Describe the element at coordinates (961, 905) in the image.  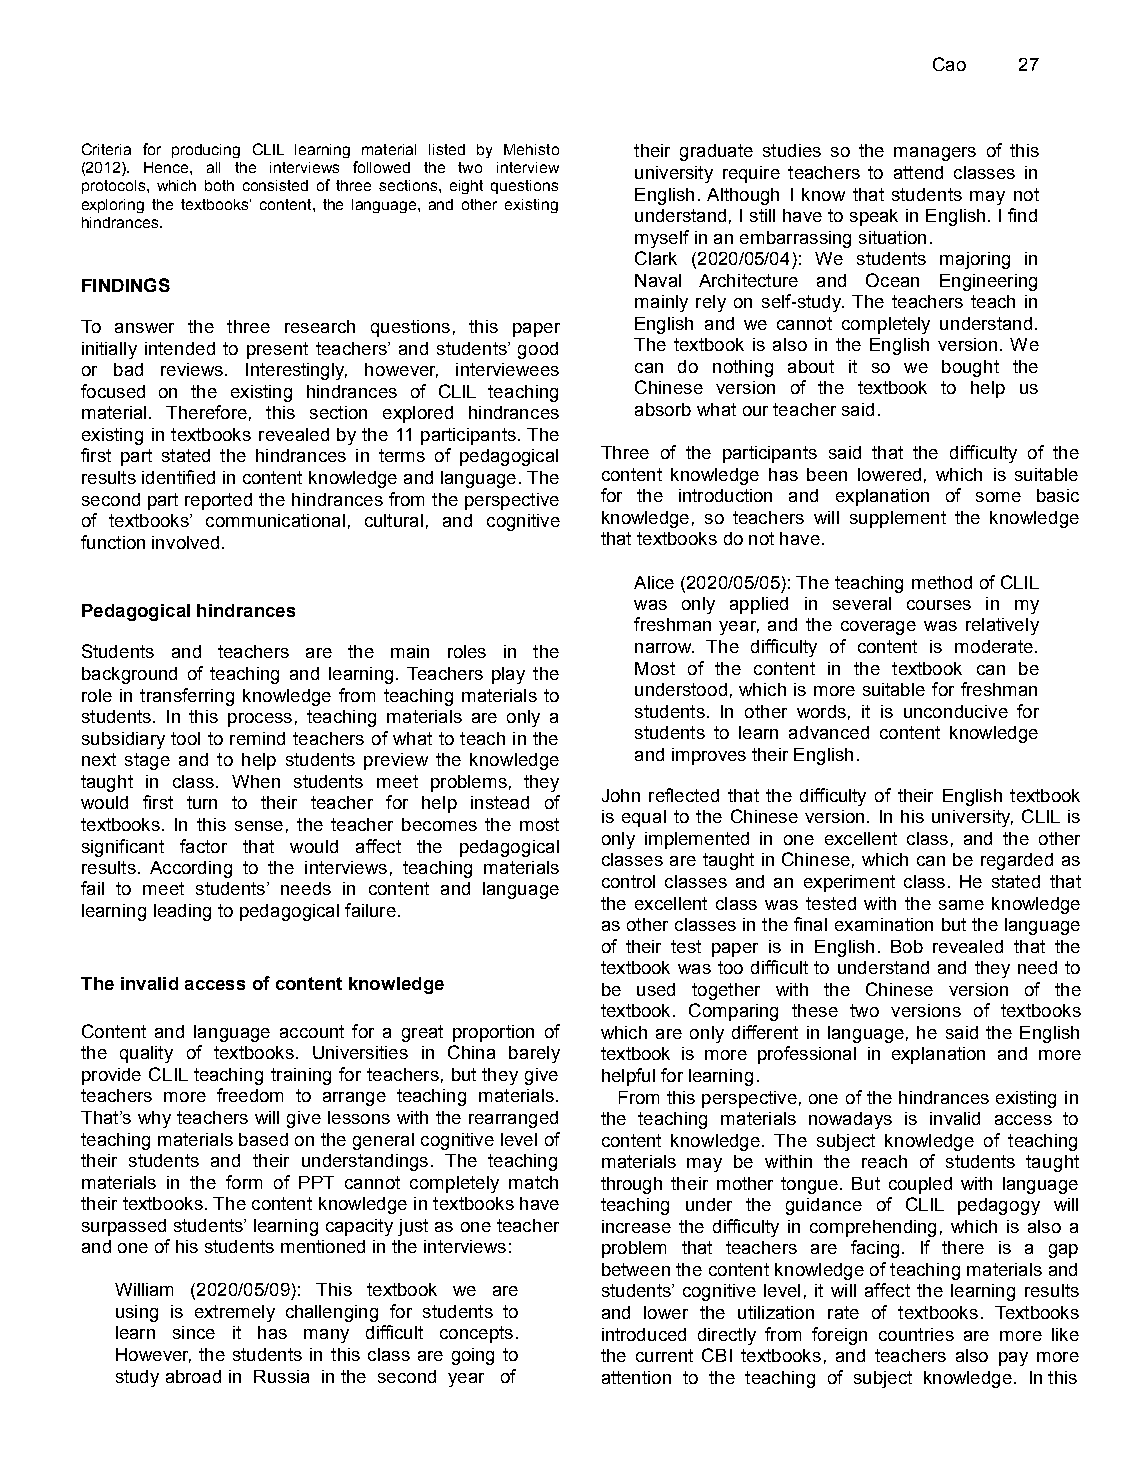
I see `same` at that location.
